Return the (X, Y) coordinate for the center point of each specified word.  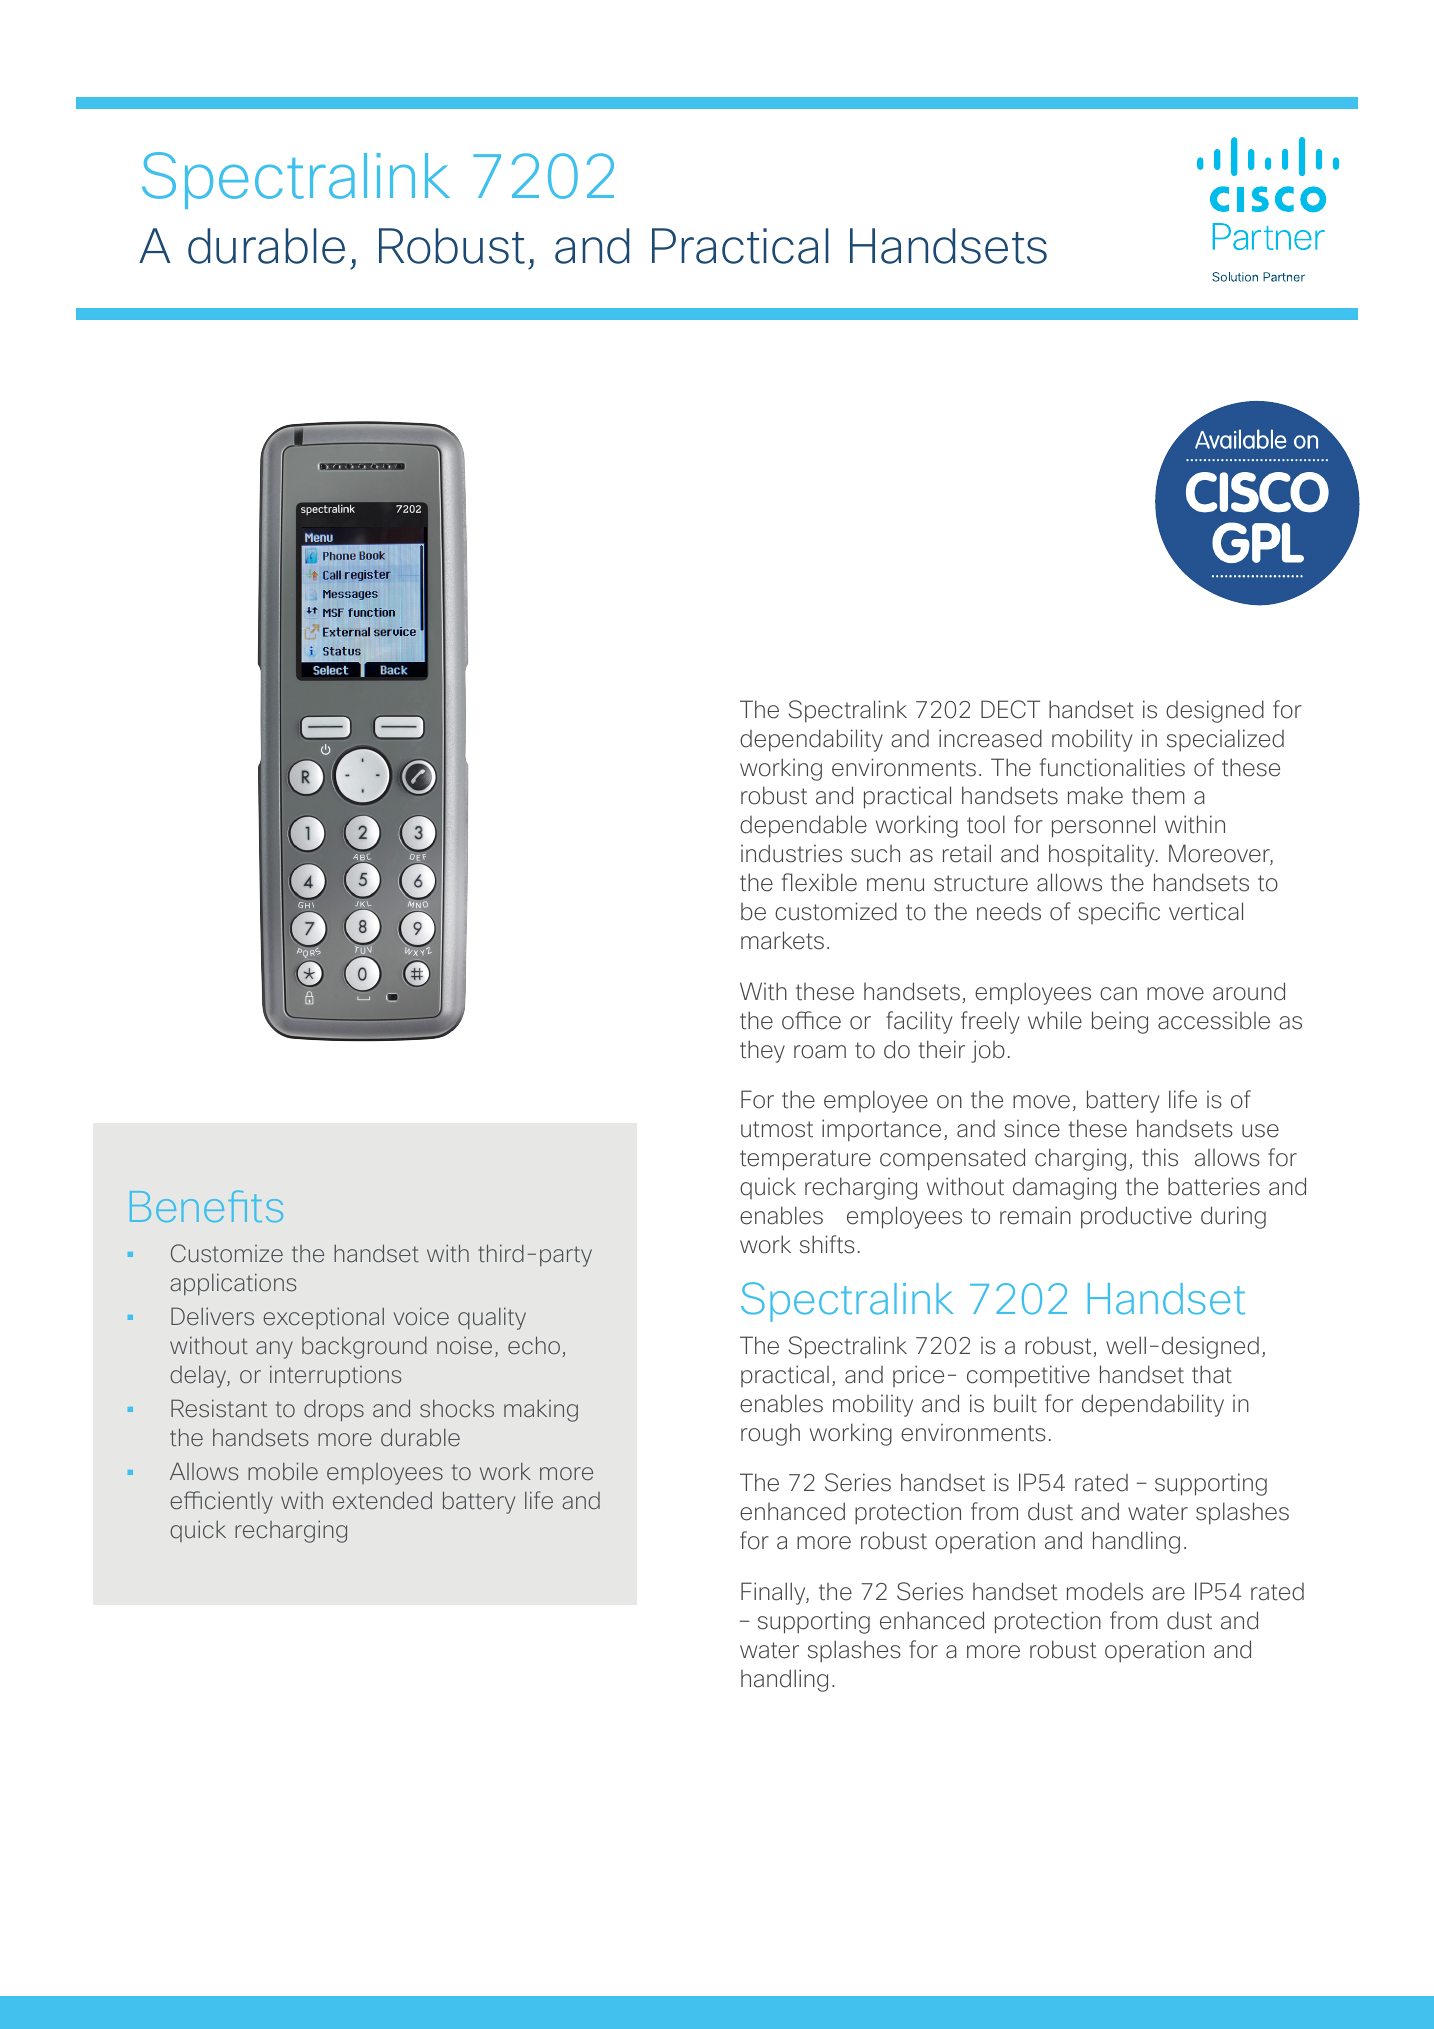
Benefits (206, 1206)
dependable (803, 826)
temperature (805, 1160)
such (875, 854)
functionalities (1112, 767)
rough (770, 1434)
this (1160, 1157)
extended (382, 1500)
